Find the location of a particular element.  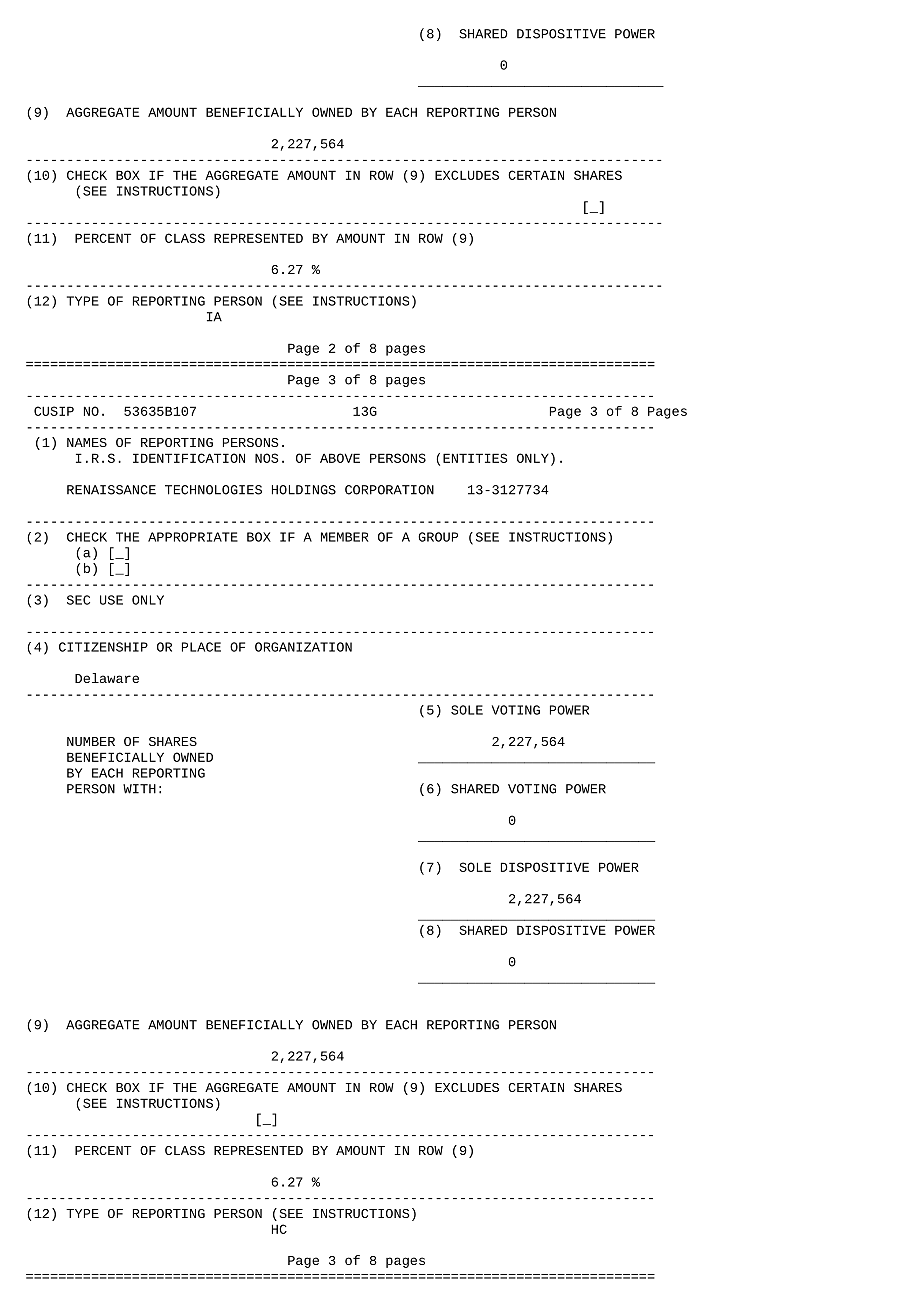

APPROPRIATE is located at coordinates (193, 537).
